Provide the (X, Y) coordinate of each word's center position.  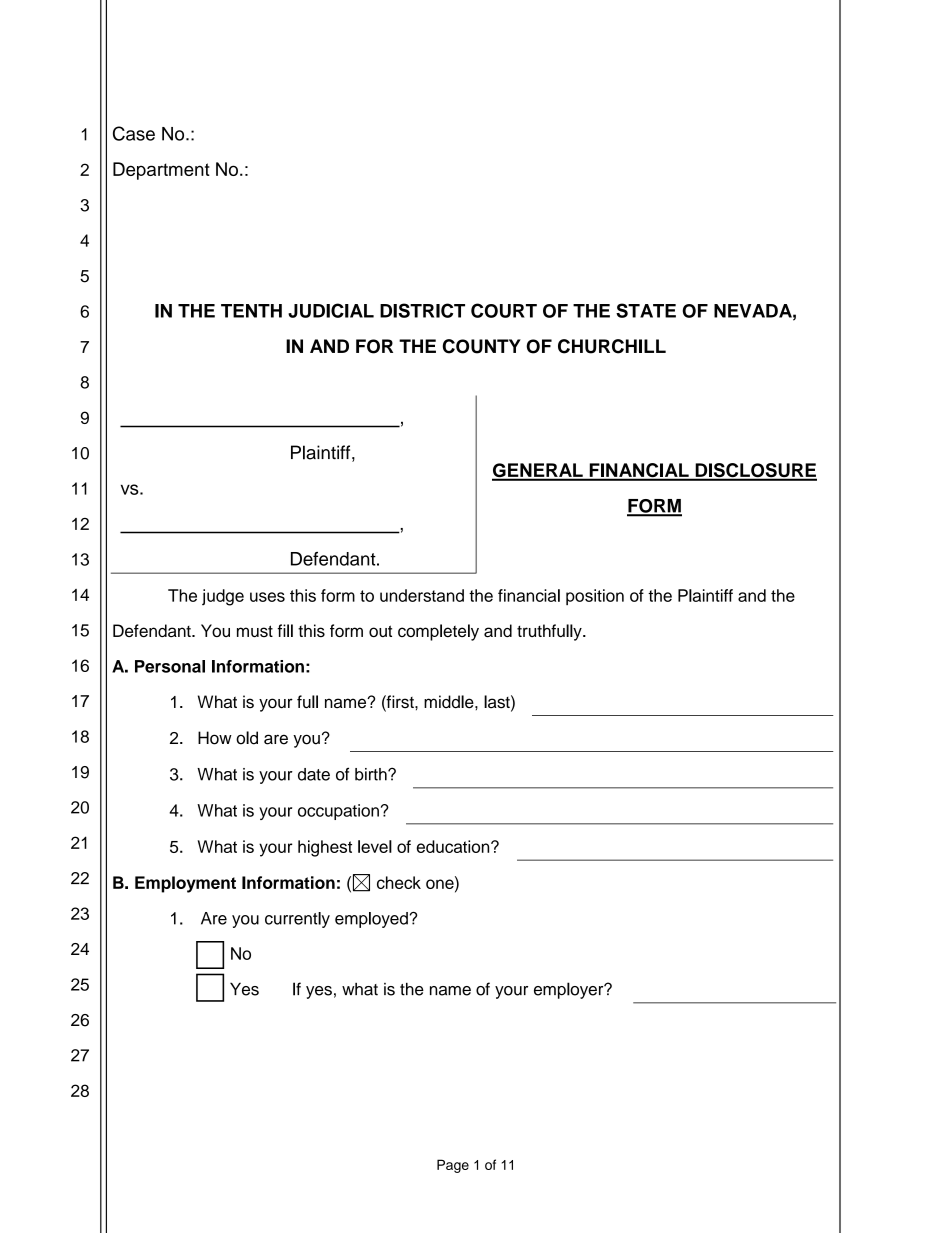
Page (453, 1166)
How (215, 738)
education (454, 846)
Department (161, 171)
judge (223, 597)
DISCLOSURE (755, 471)
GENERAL (538, 471)
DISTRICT (422, 310)
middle (450, 702)
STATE (646, 310)
